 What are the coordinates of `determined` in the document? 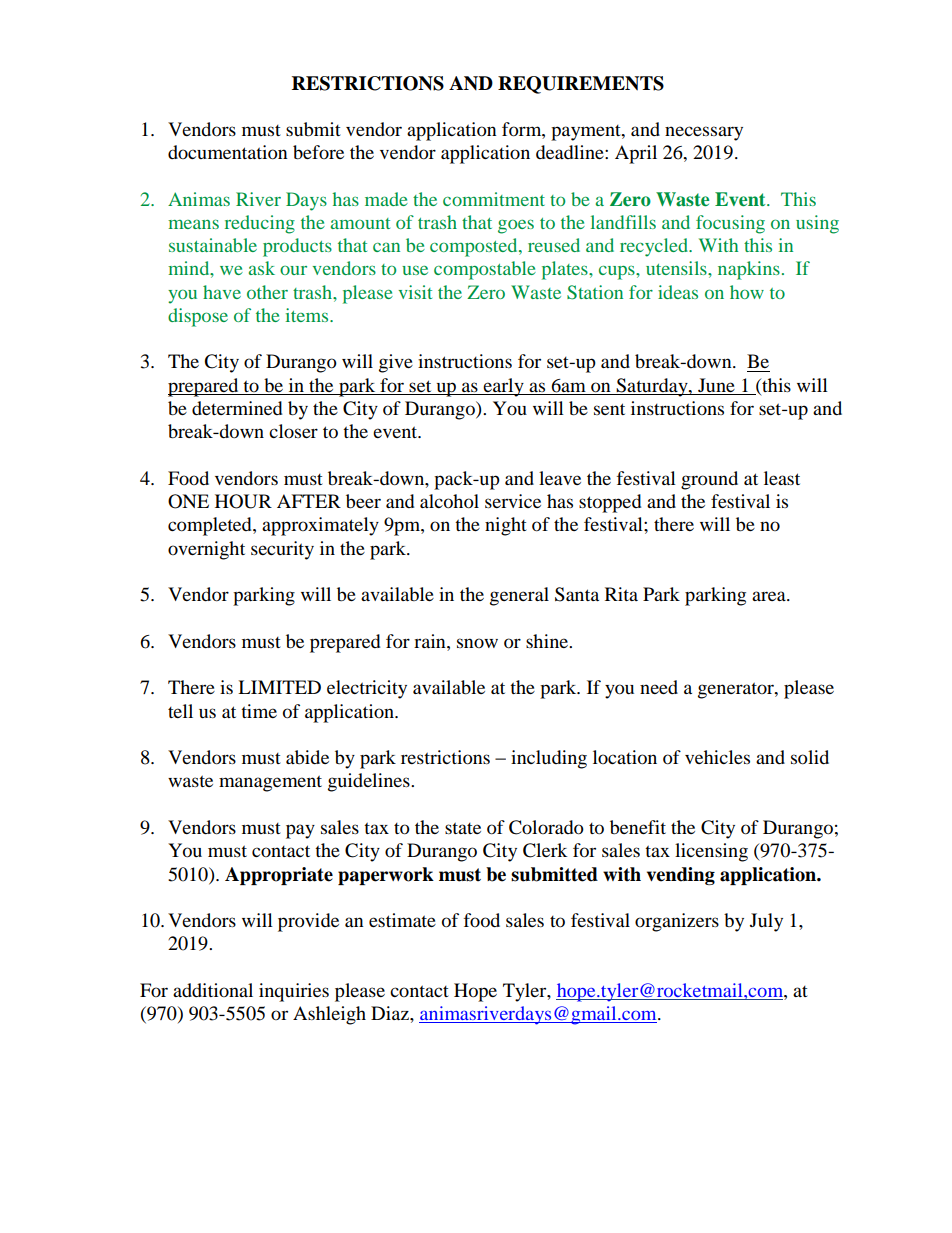 It's located at (237, 408).
